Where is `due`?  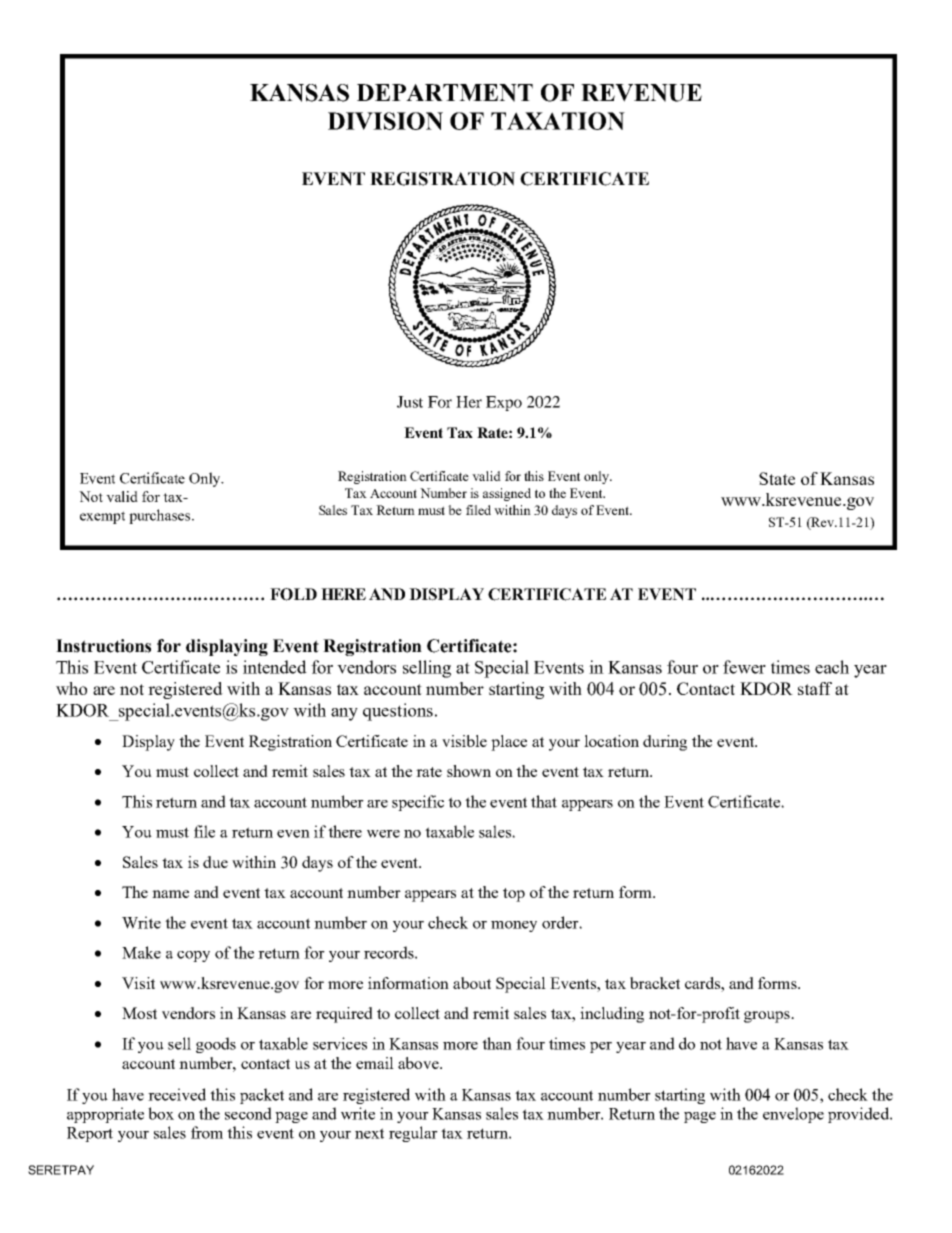 due is located at coordinates (215, 862).
